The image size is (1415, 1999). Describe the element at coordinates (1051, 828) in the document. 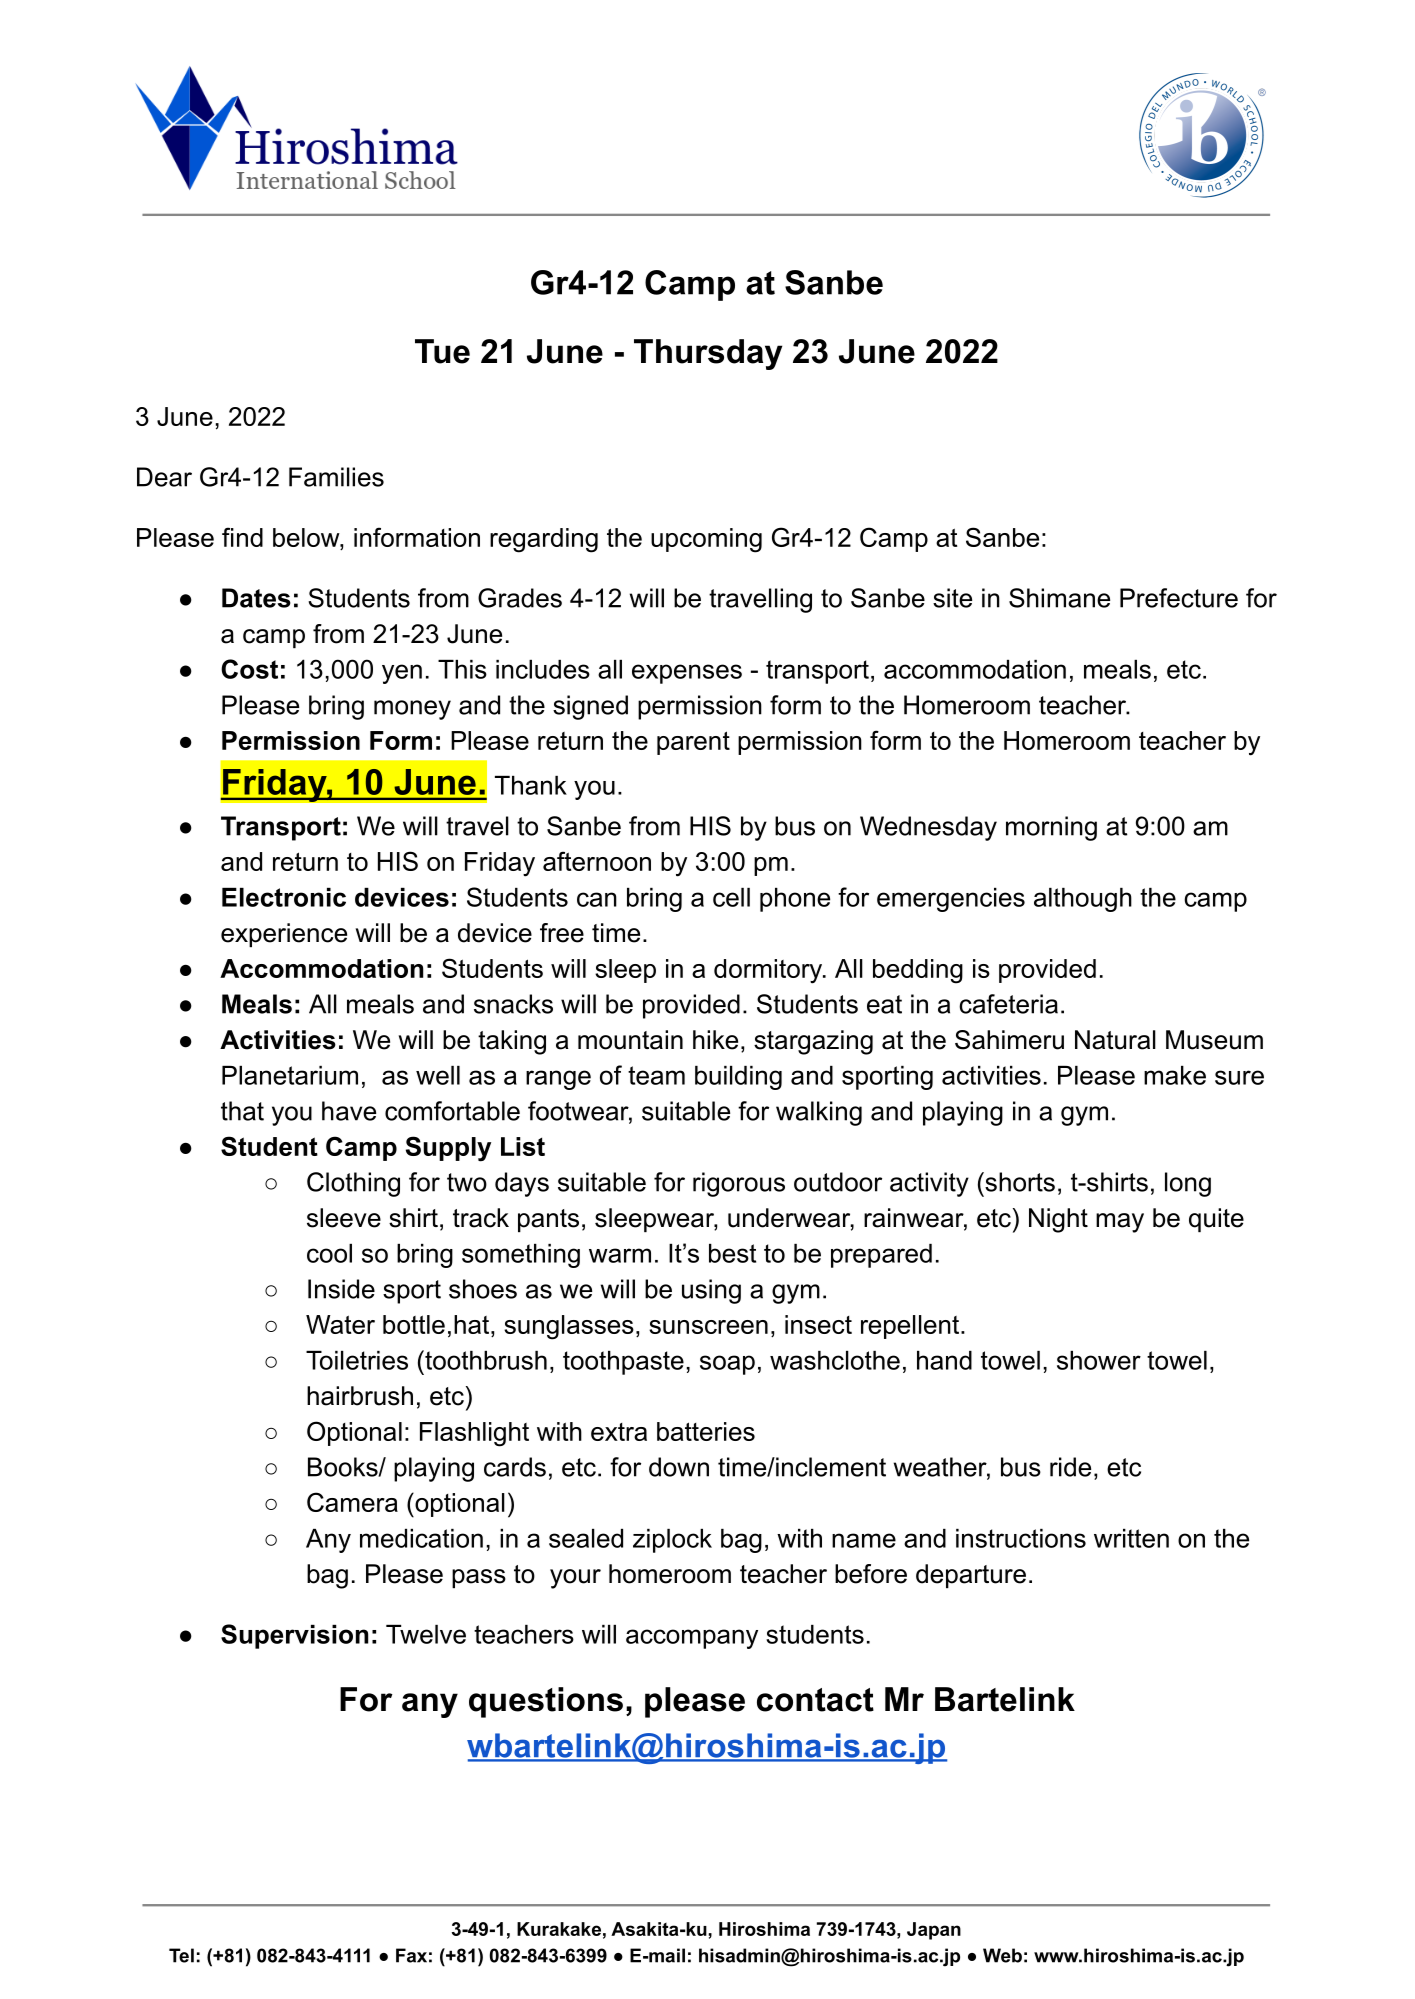

I see `morning` at that location.
